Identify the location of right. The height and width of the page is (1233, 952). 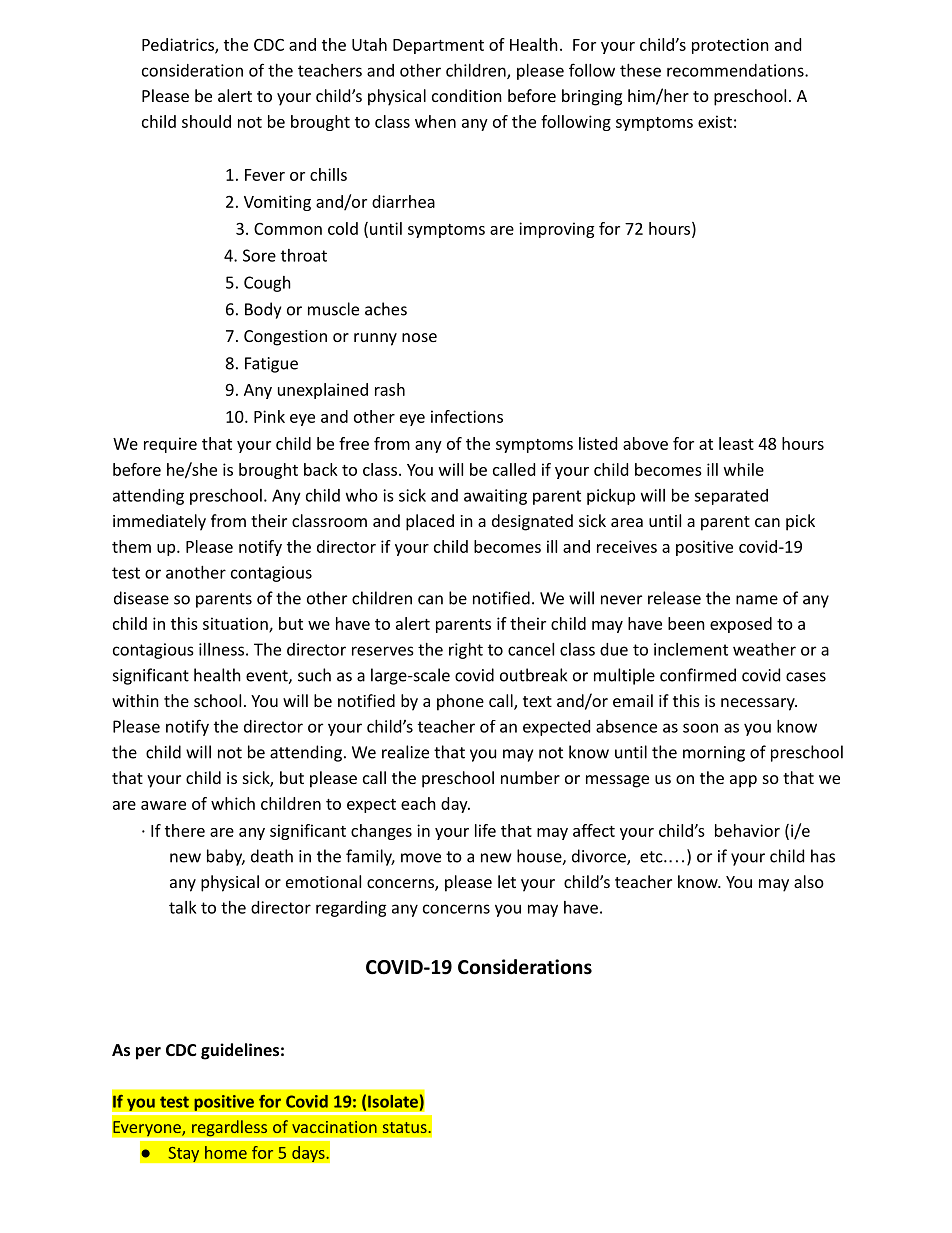
(466, 651).
